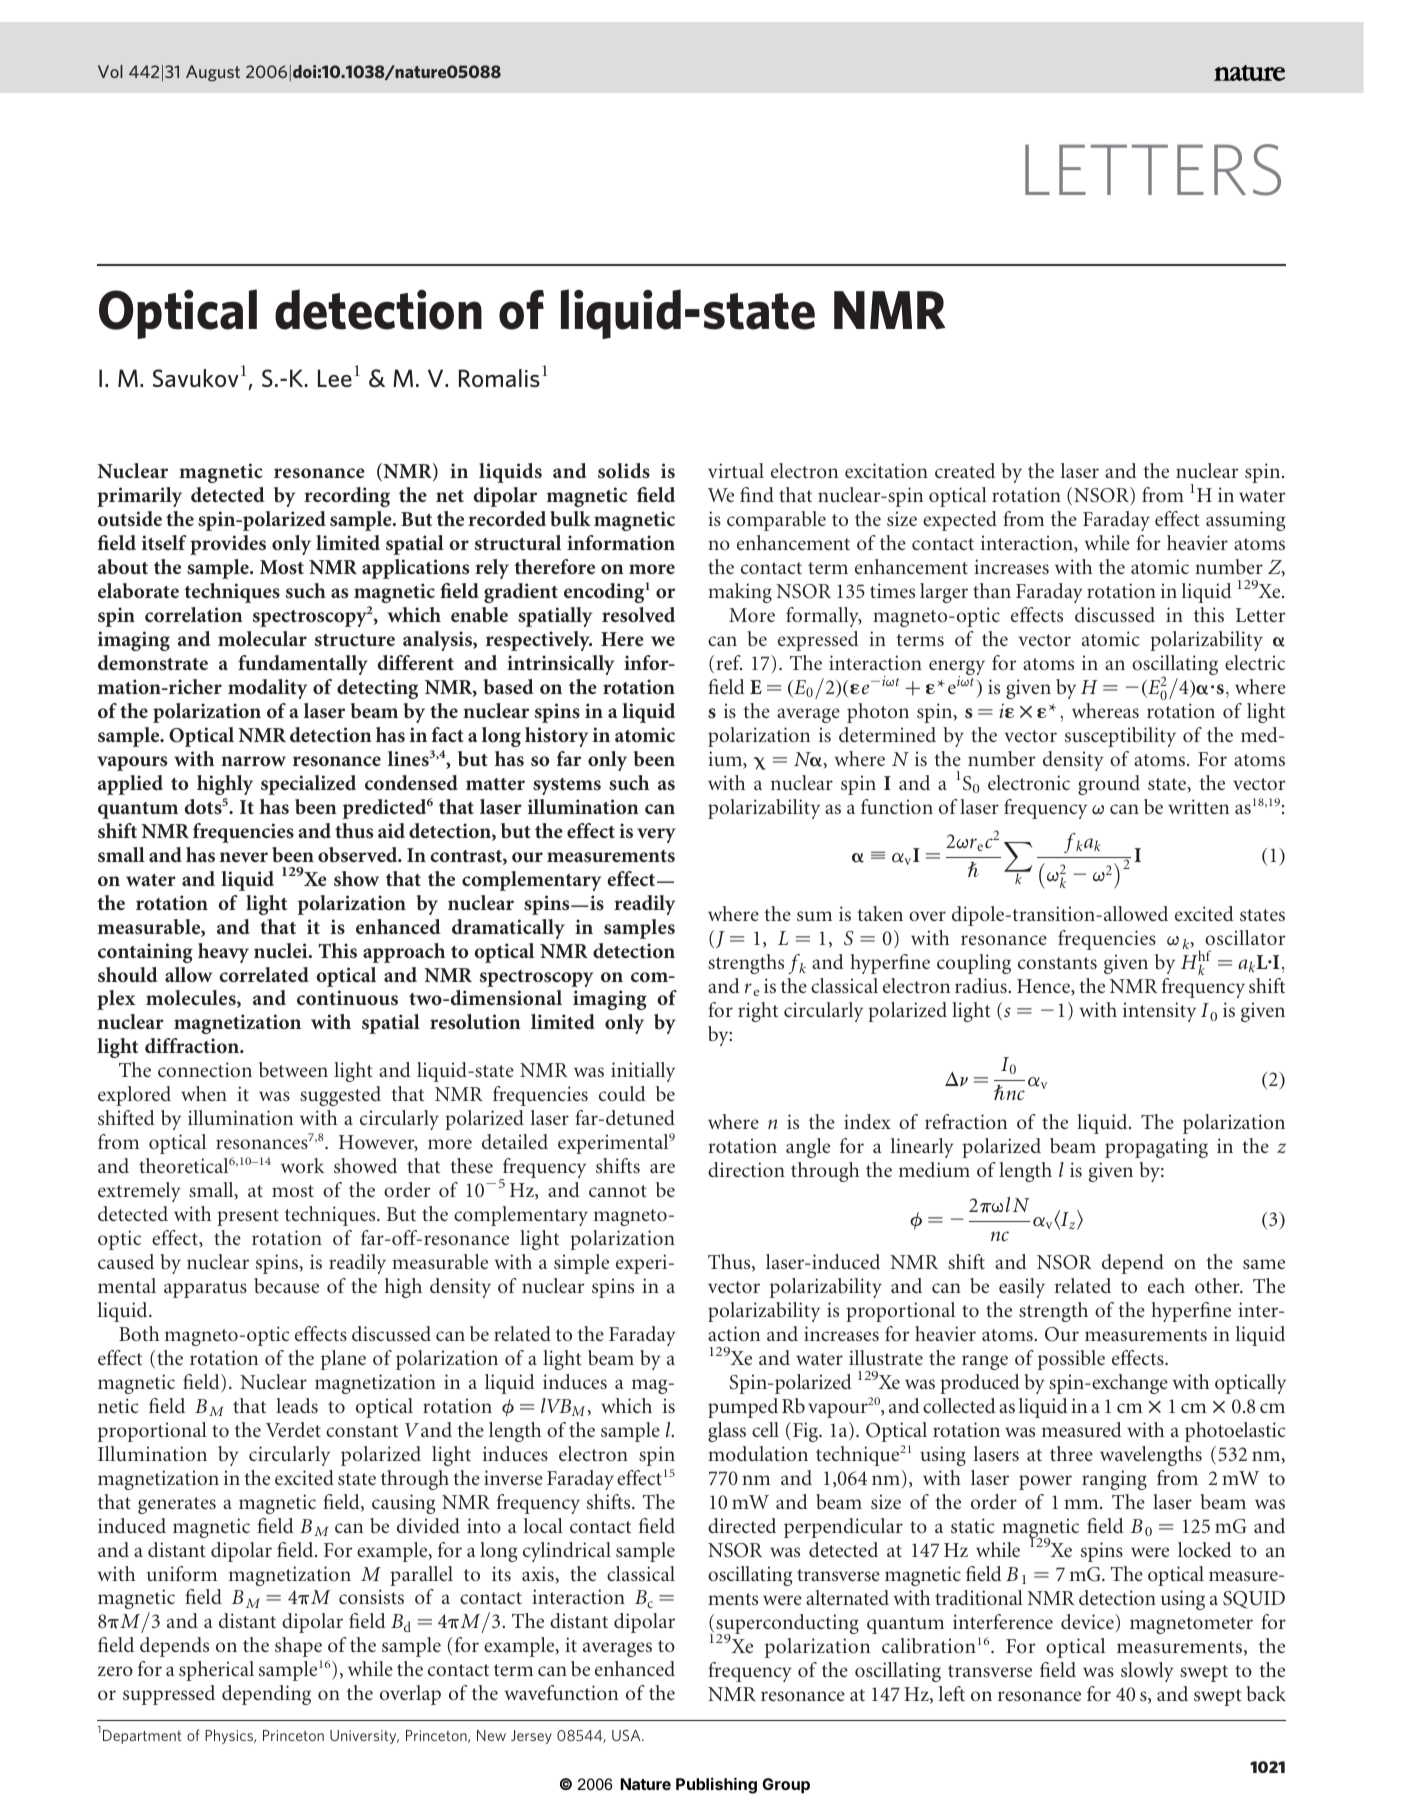 The width and height of the screenshot is (1402, 1814). What do you see at coordinates (736, 470) in the screenshot?
I see `virtual` at bounding box center [736, 470].
